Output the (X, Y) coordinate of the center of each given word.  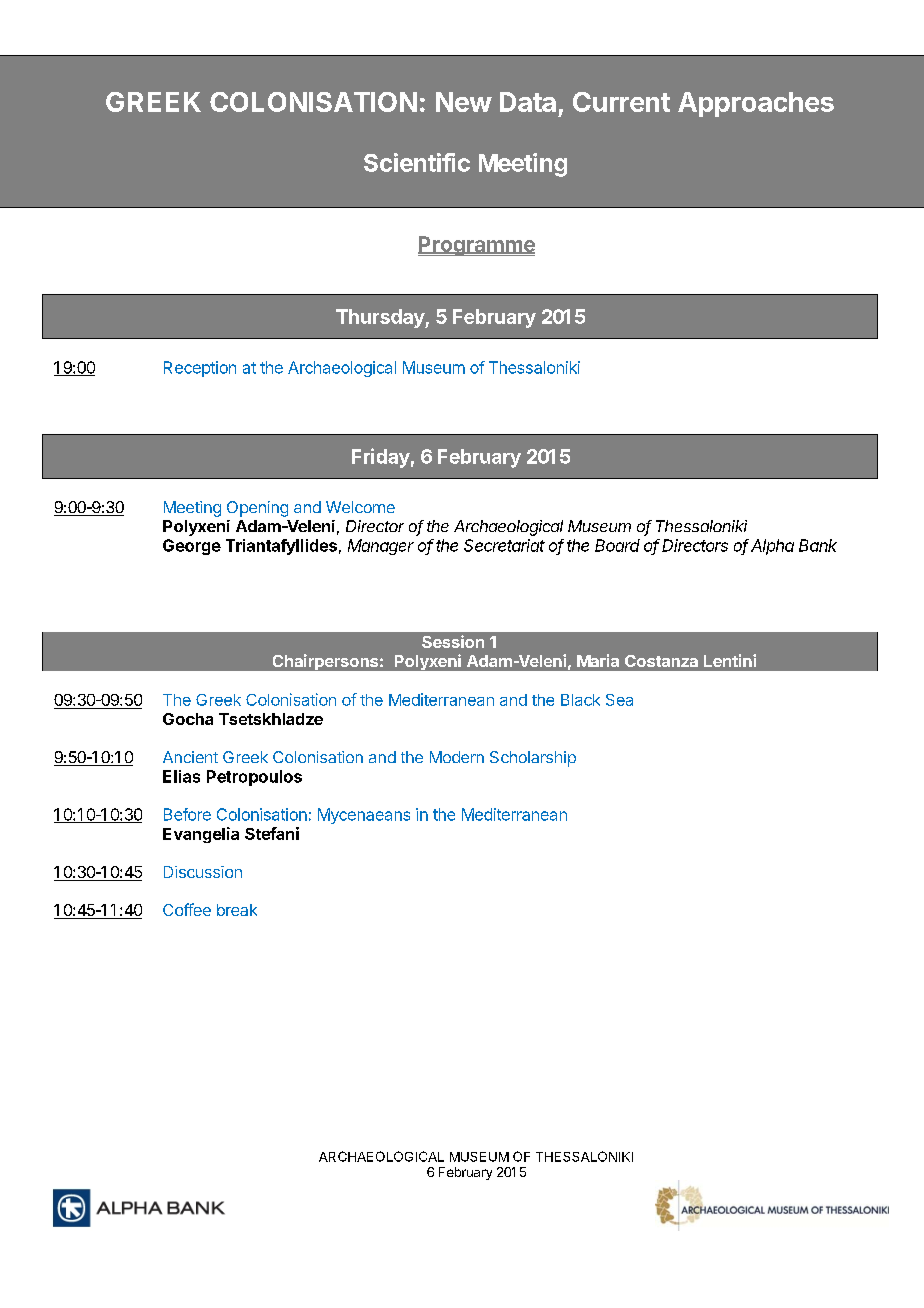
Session (453, 641)
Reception (200, 369)
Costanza (661, 661)
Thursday (381, 318)
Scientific (417, 162)
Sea (619, 700)
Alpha (772, 547)
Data (528, 102)
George (192, 547)
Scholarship (533, 759)
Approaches (756, 104)
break (237, 910)
